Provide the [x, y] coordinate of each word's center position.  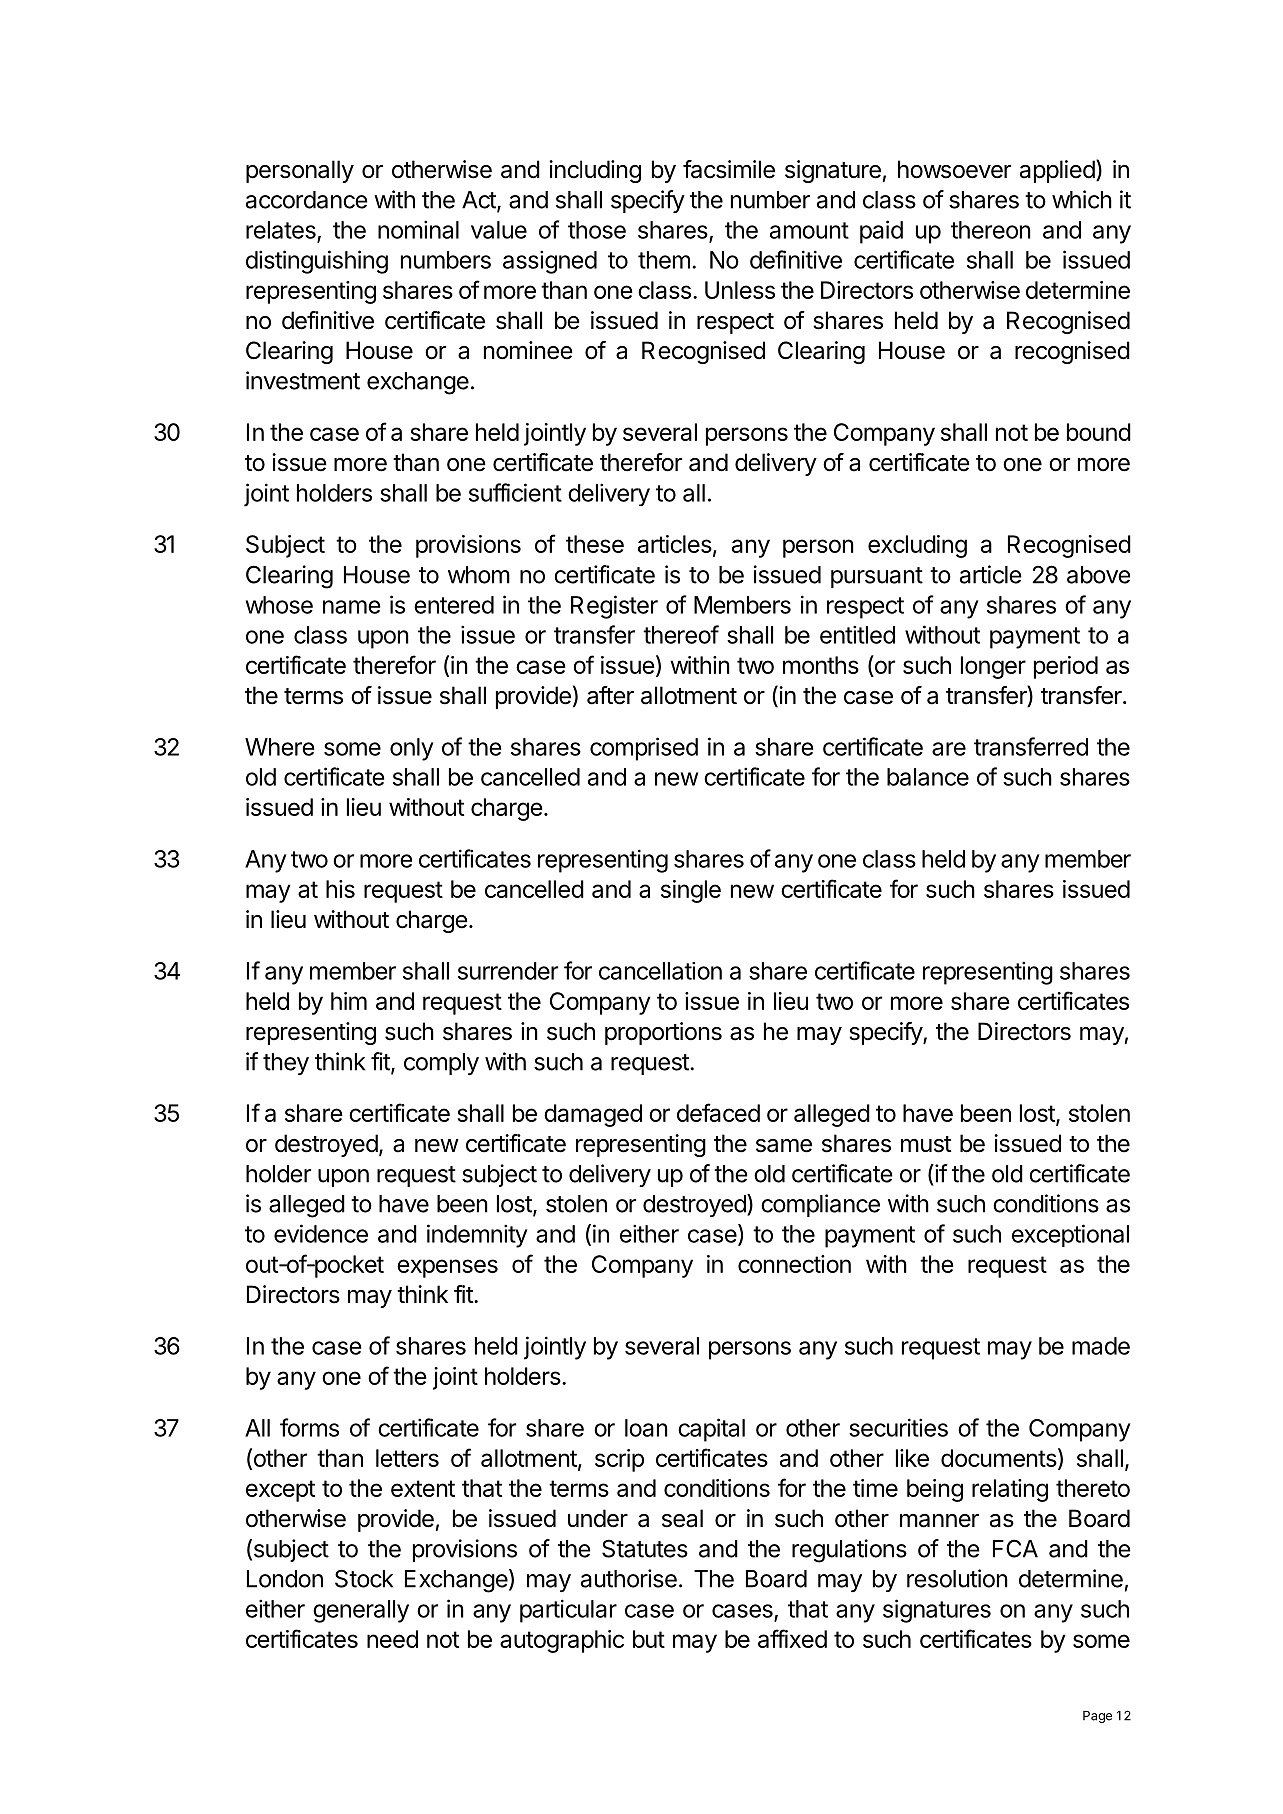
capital [711, 1430]
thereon [991, 230]
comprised [644, 749]
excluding [917, 546]
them [664, 260]
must [926, 1144]
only [412, 749]
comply [441, 1064]
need [392, 1639]
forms [309, 1427]
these [595, 544]
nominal [418, 229]
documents [999, 1458]
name [351, 607]
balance [928, 777]
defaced [718, 1112]
